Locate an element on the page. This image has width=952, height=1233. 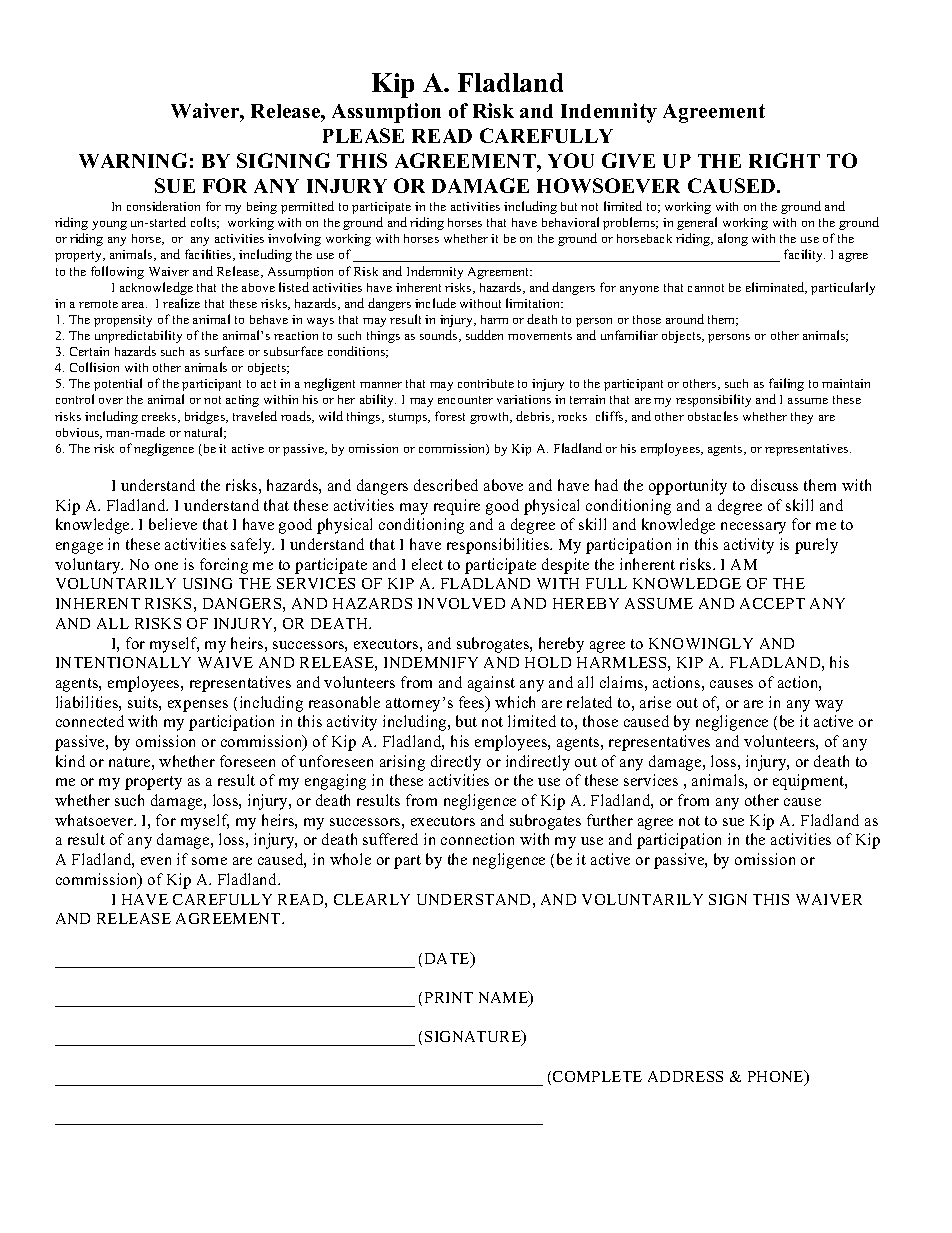
PRINT is located at coordinates (449, 997).
